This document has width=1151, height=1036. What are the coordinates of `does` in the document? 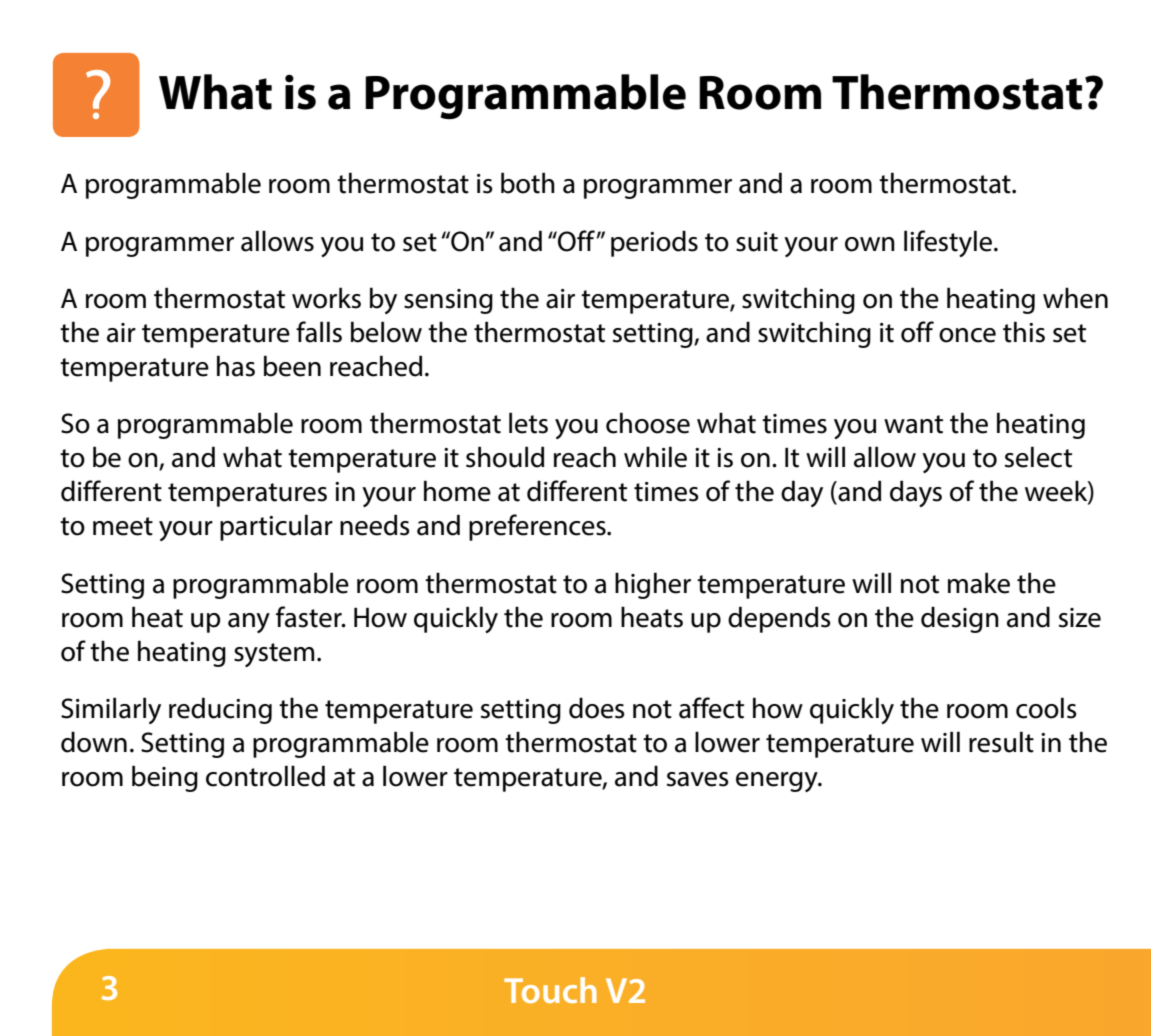 It's located at (597, 708).
